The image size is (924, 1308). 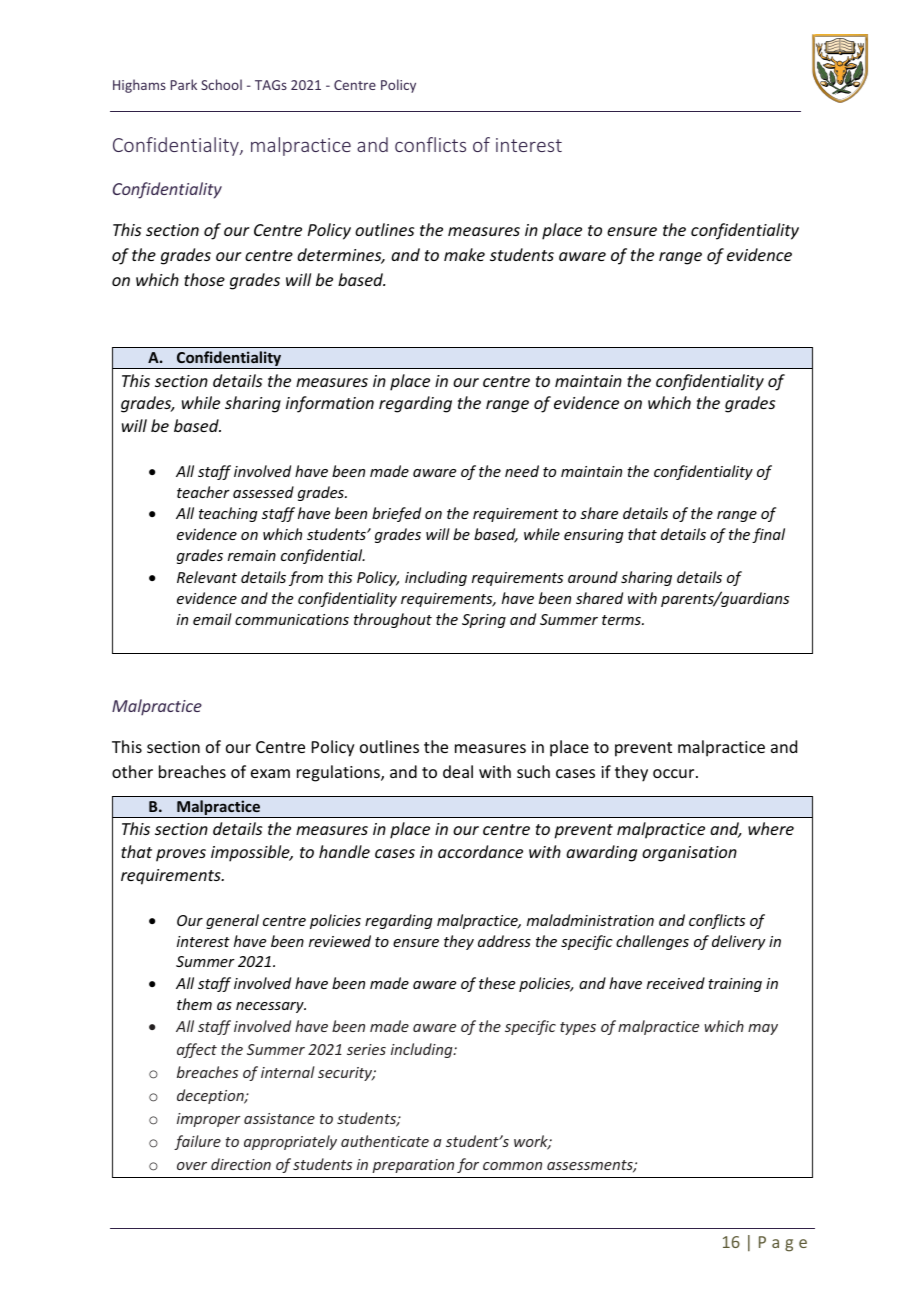 What do you see at coordinates (197, 1142) in the document?
I see `failure` at bounding box center [197, 1142].
